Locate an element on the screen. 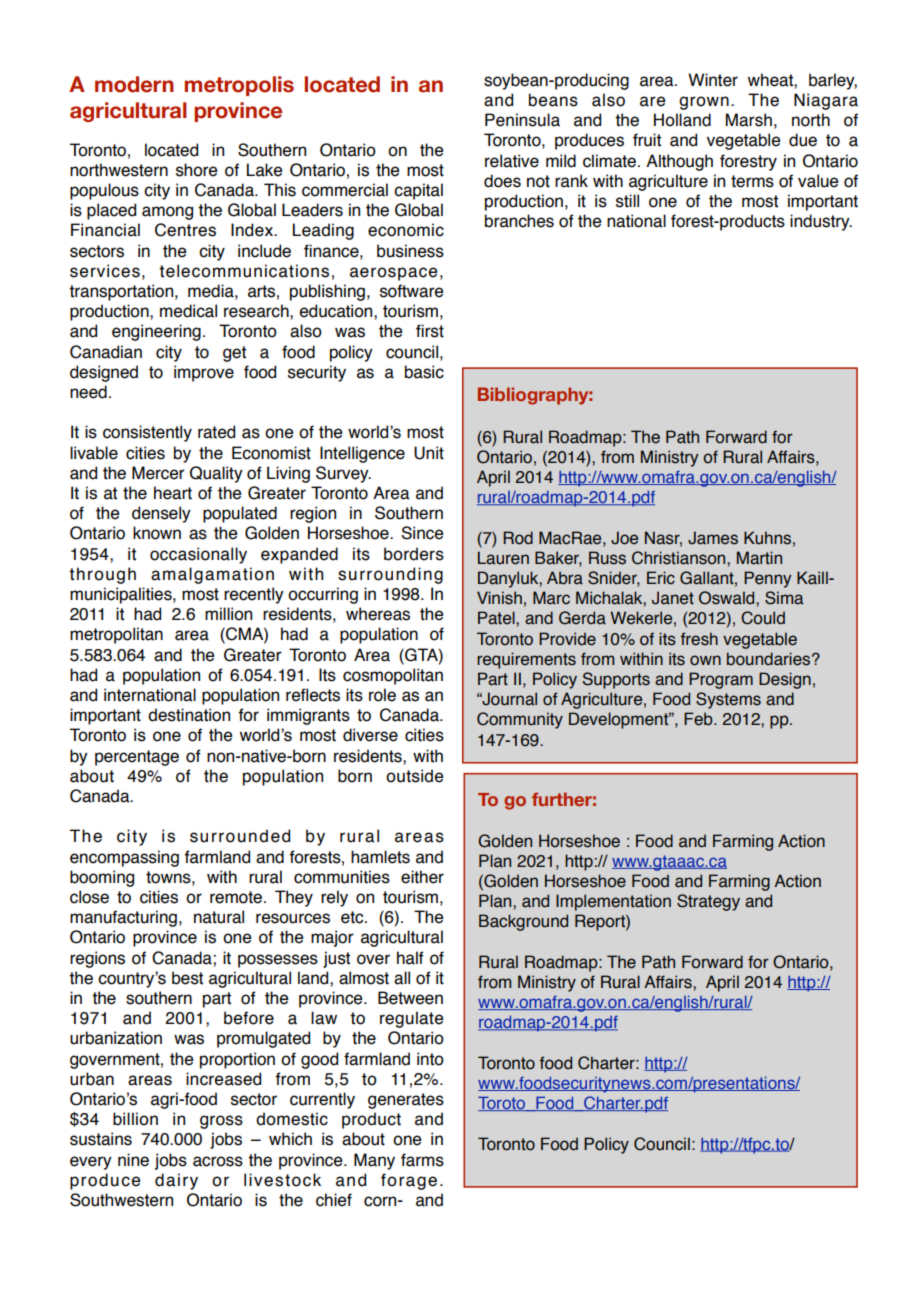  outside is located at coordinates (414, 776).
